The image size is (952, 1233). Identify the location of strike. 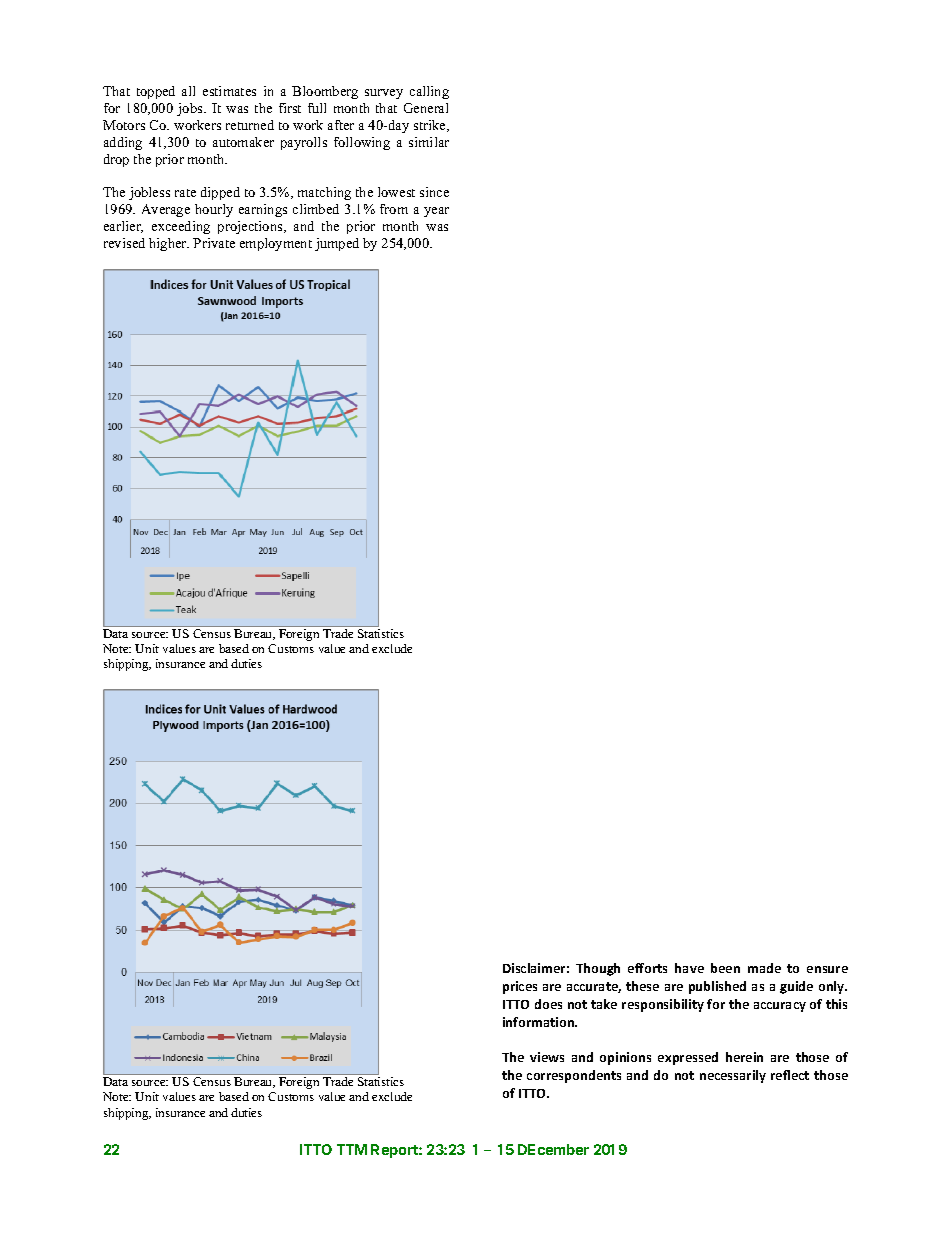
(431, 126).
